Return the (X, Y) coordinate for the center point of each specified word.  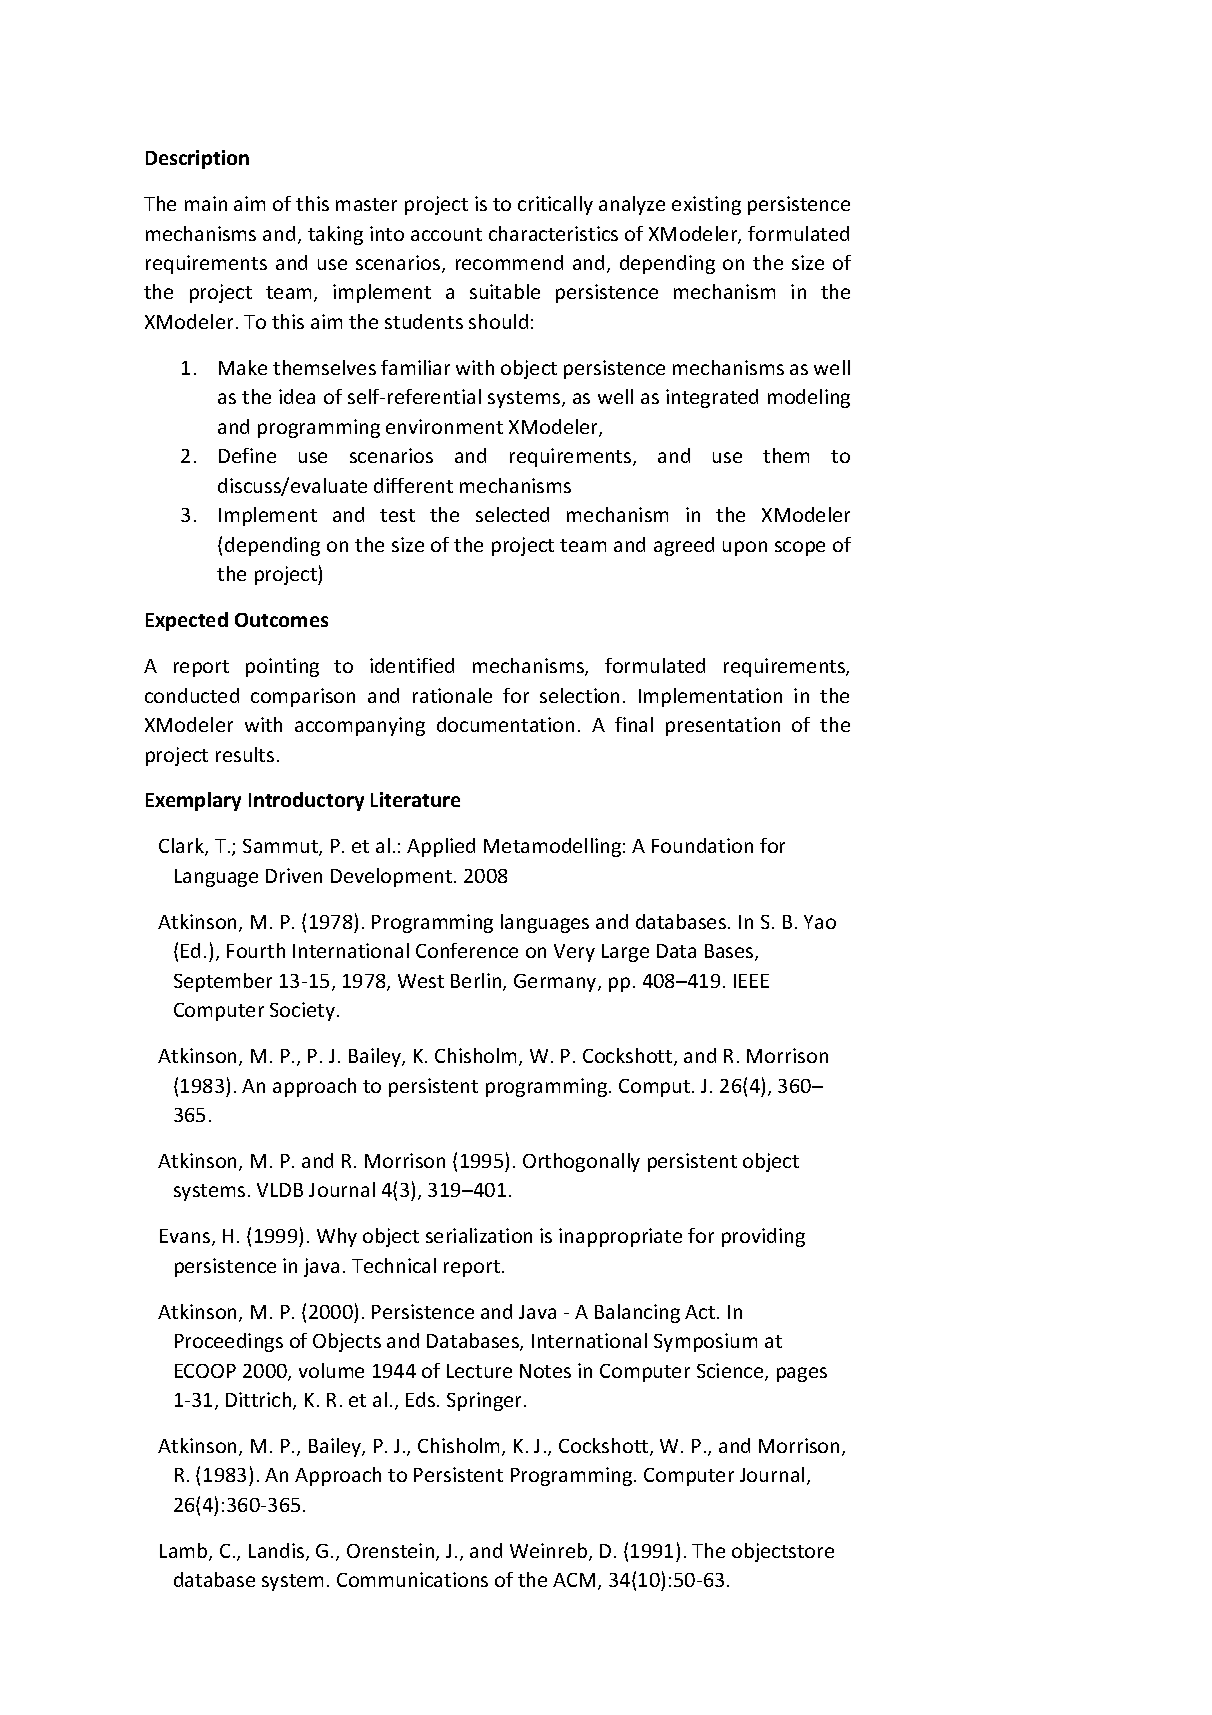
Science (731, 1372)
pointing (282, 667)
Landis (278, 1552)
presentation (723, 726)
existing (706, 205)
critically (555, 205)
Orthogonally (581, 1162)
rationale (452, 695)
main (206, 203)
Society (302, 1011)
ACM (574, 1580)
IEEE (751, 981)
